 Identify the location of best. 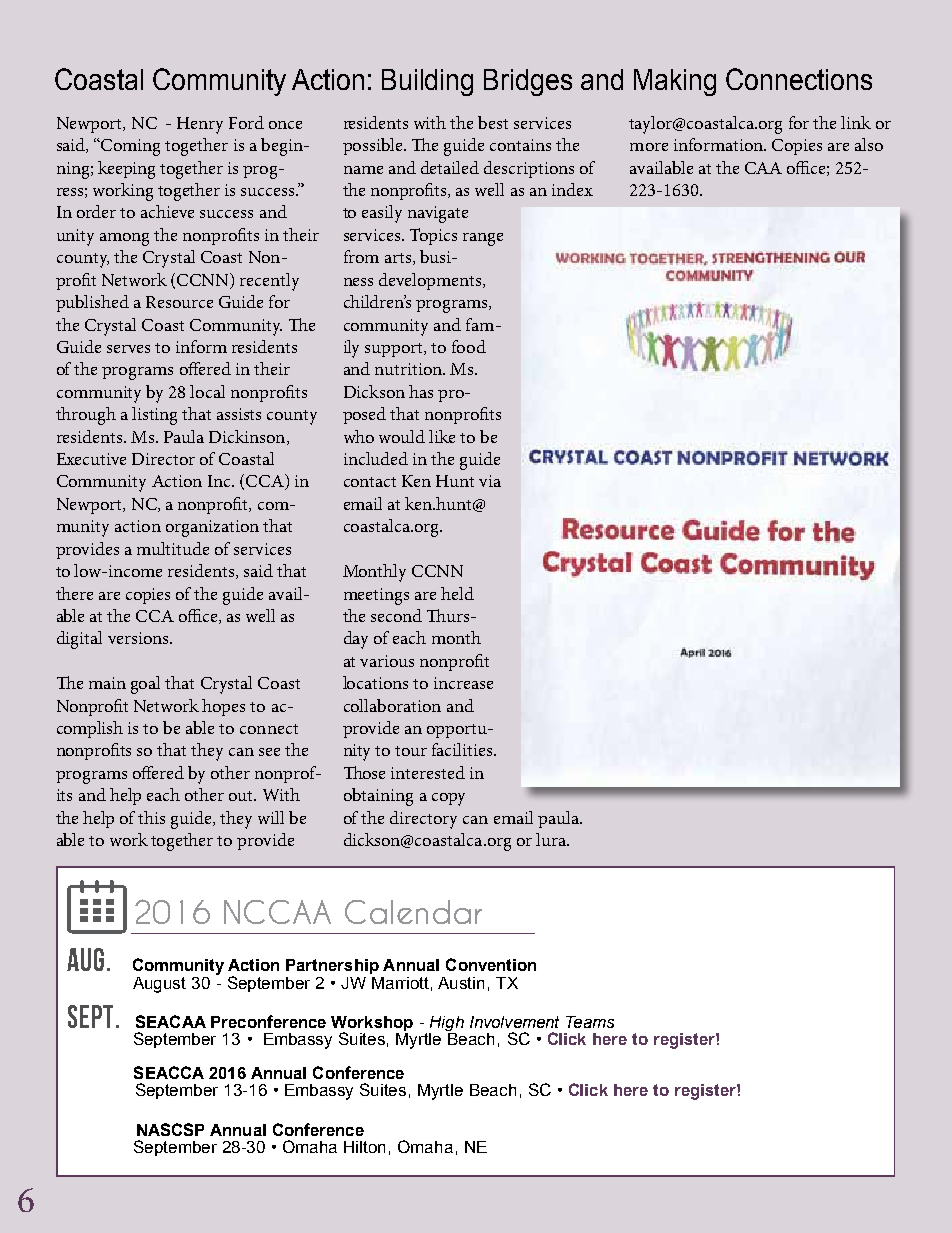
(493, 122).
